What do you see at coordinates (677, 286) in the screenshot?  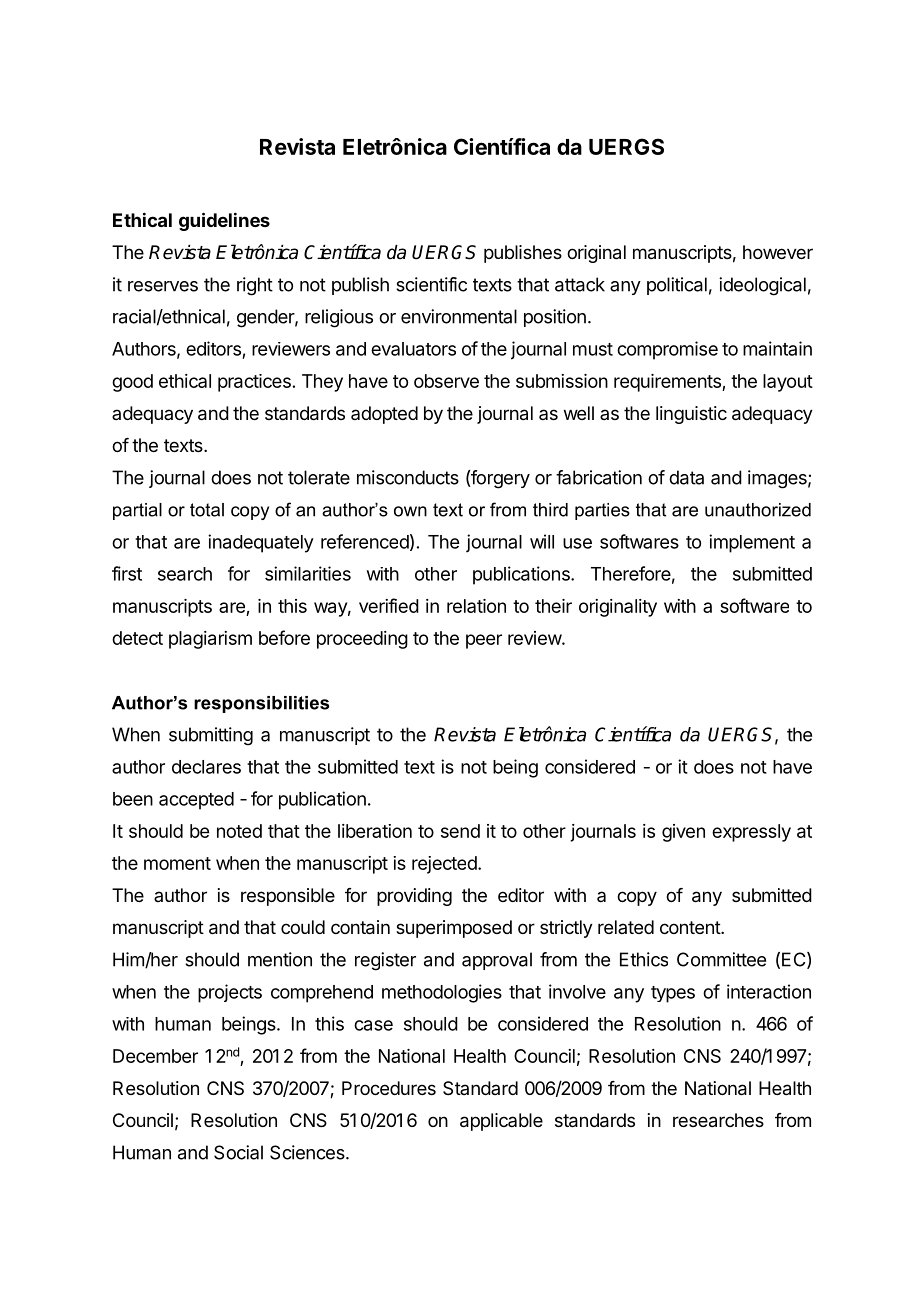 I see `political` at bounding box center [677, 286].
